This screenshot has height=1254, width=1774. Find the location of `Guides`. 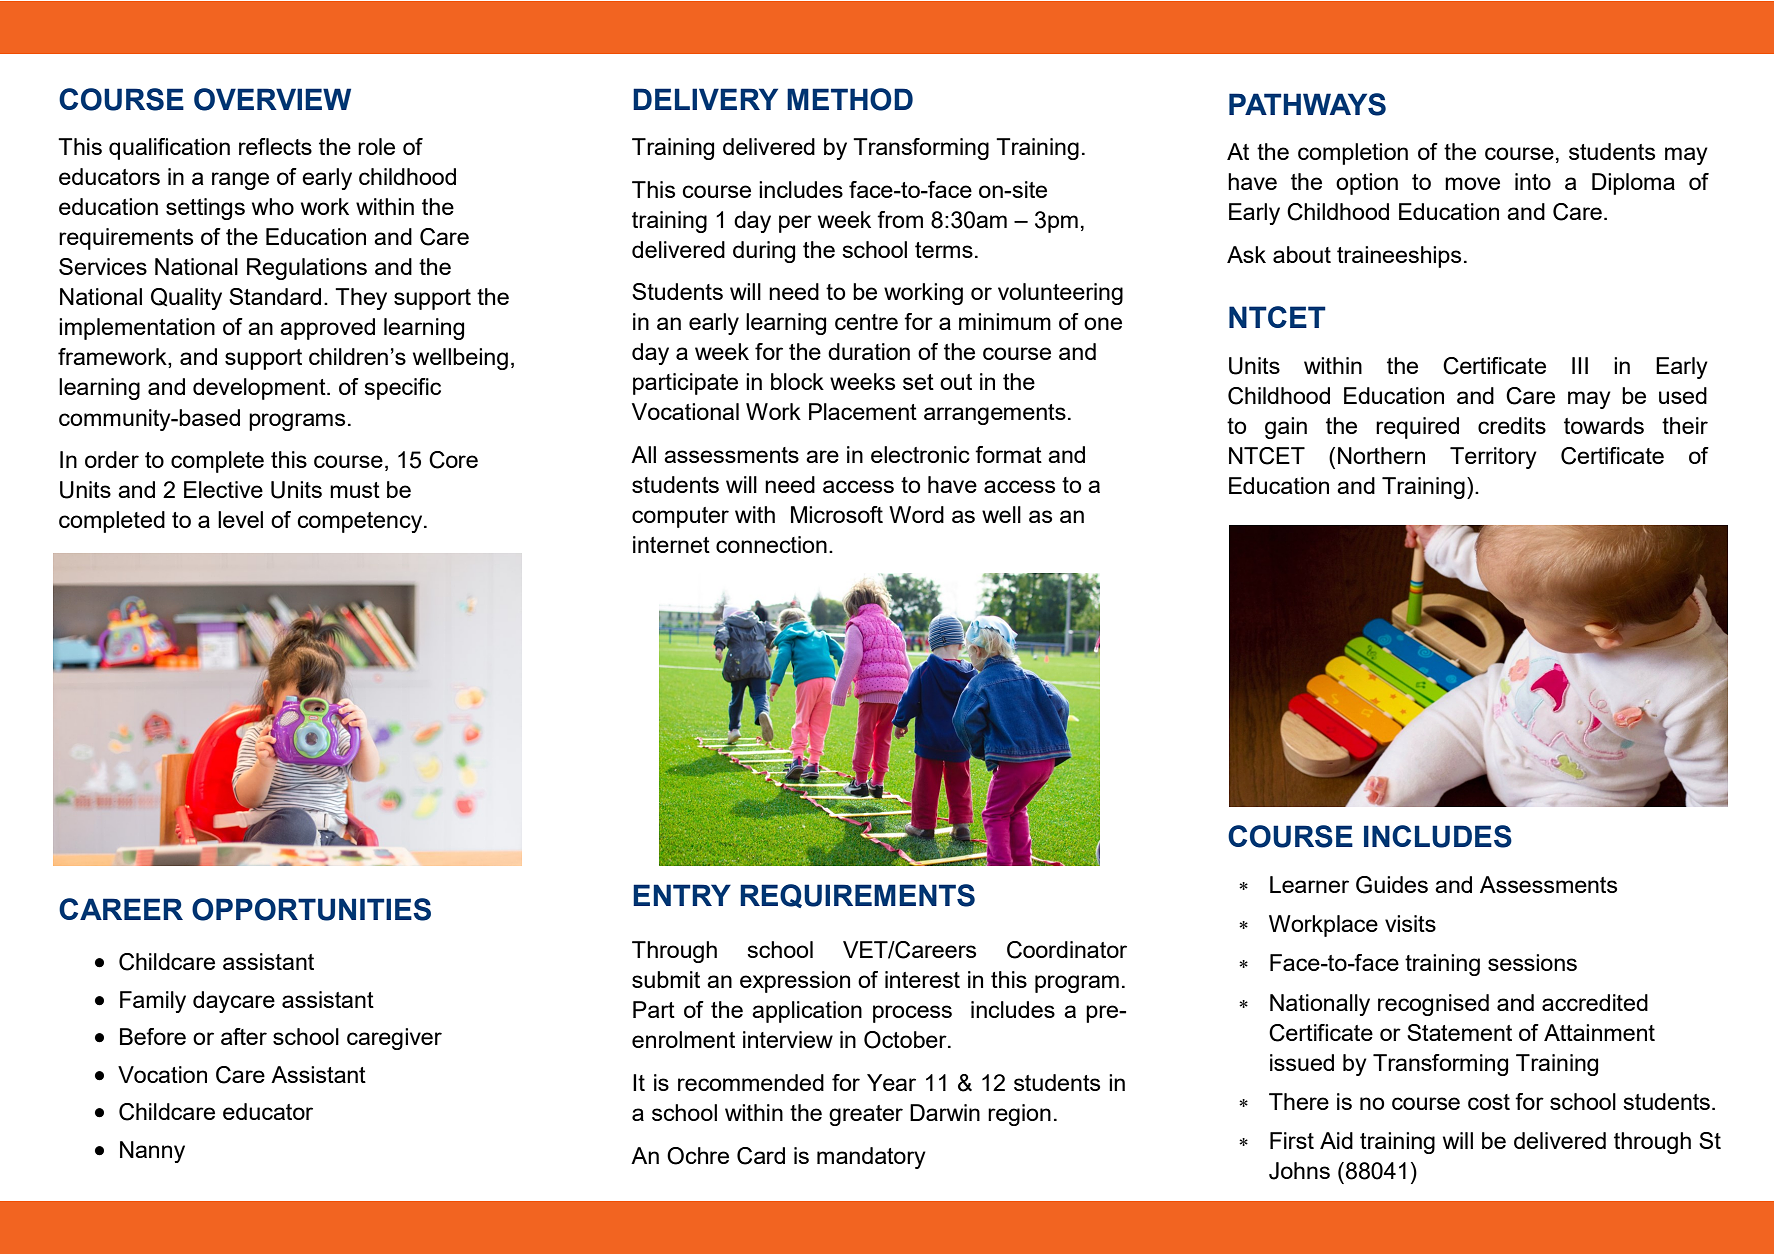

Guides is located at coordinates (1392, 885).
